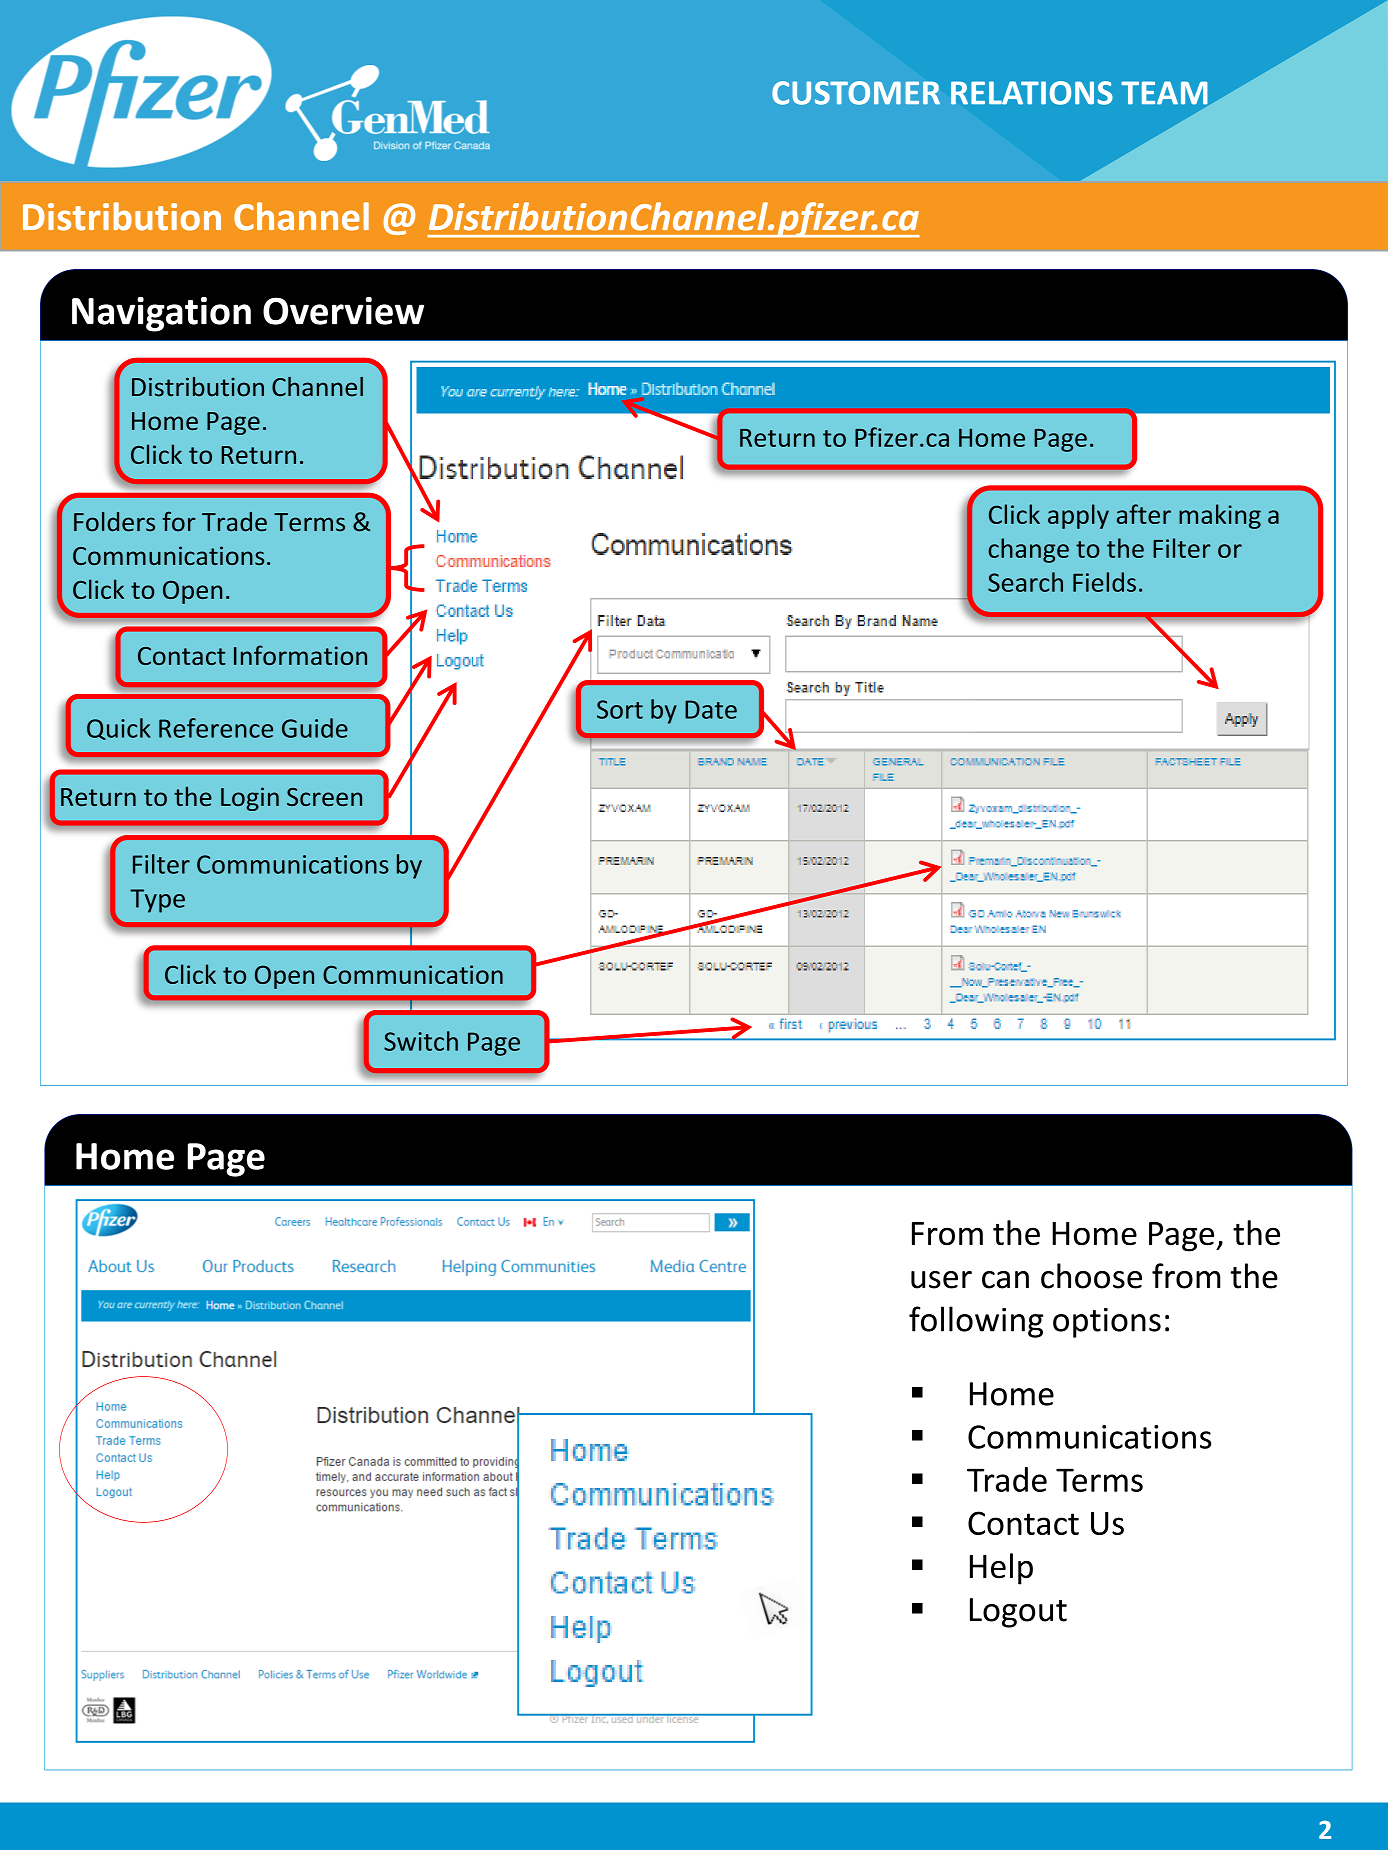 The height and width of the document is (1850, 1388). Describe the element at coordinates (250, 799) in the document. I see `Login` at that location.
